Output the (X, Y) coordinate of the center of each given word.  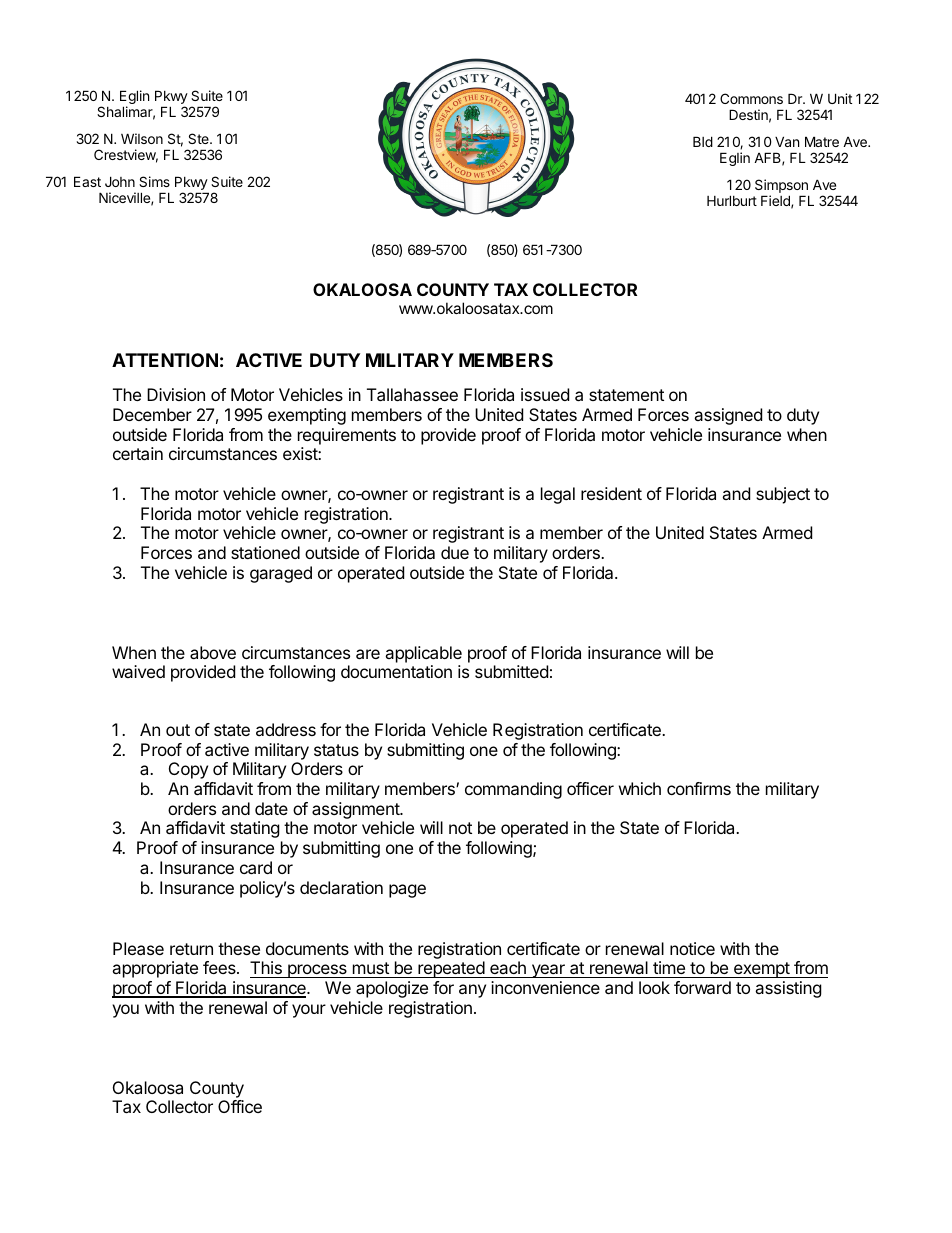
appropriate (155, 969)
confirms (699, 788)
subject (783, 495)
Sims (154, 181)
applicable (423, 654)
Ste (199, 138)
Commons (751, 98)
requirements (347, 436)
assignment (356, 812)
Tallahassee (412, 394)
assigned (728, 416)
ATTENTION (165, 360)
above (213, 652)
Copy (188, 770)
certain (138, 453)
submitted (511, 671)
